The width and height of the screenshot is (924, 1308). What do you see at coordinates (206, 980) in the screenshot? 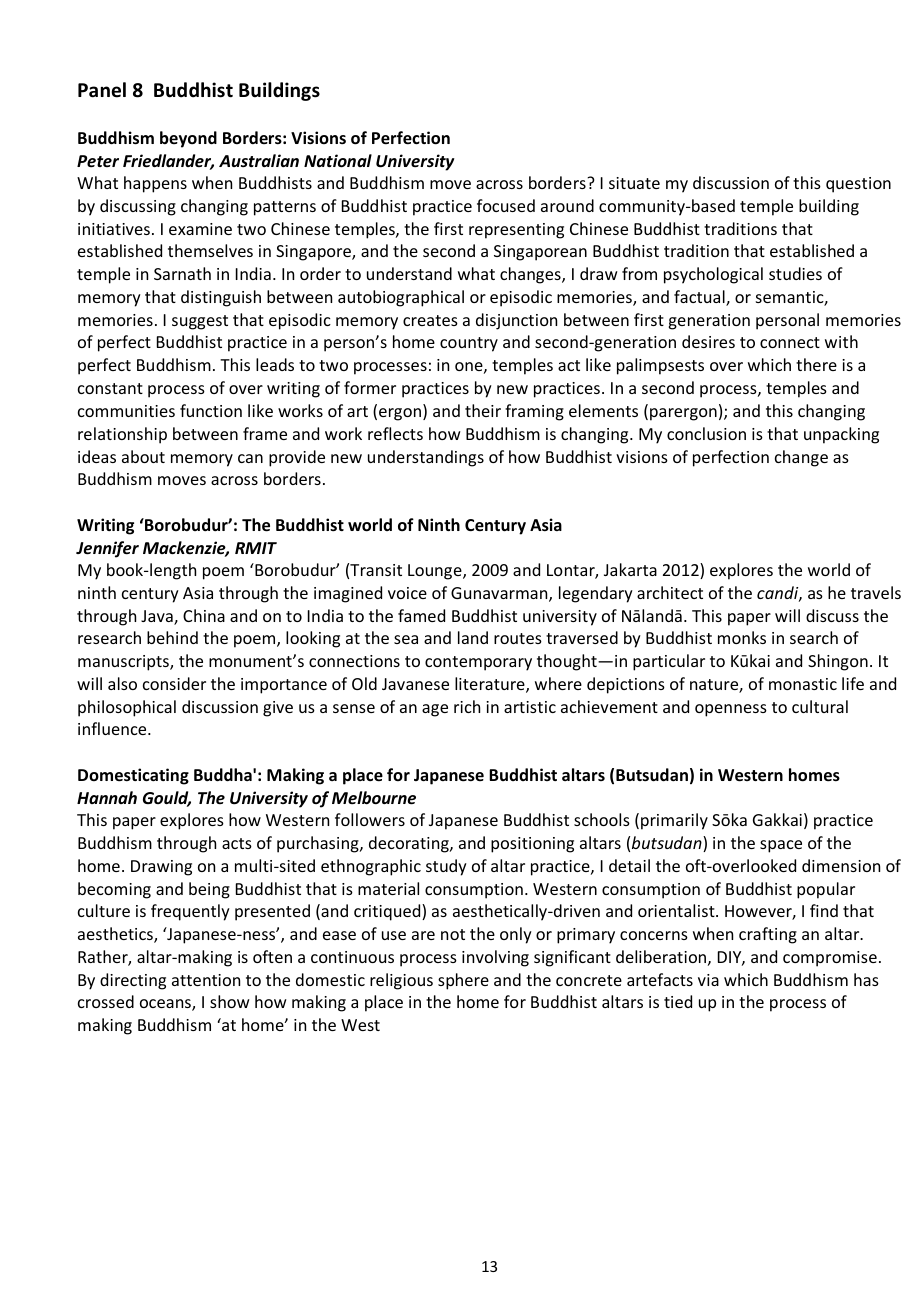
I see `attention` at bounding box center [206, 980].
